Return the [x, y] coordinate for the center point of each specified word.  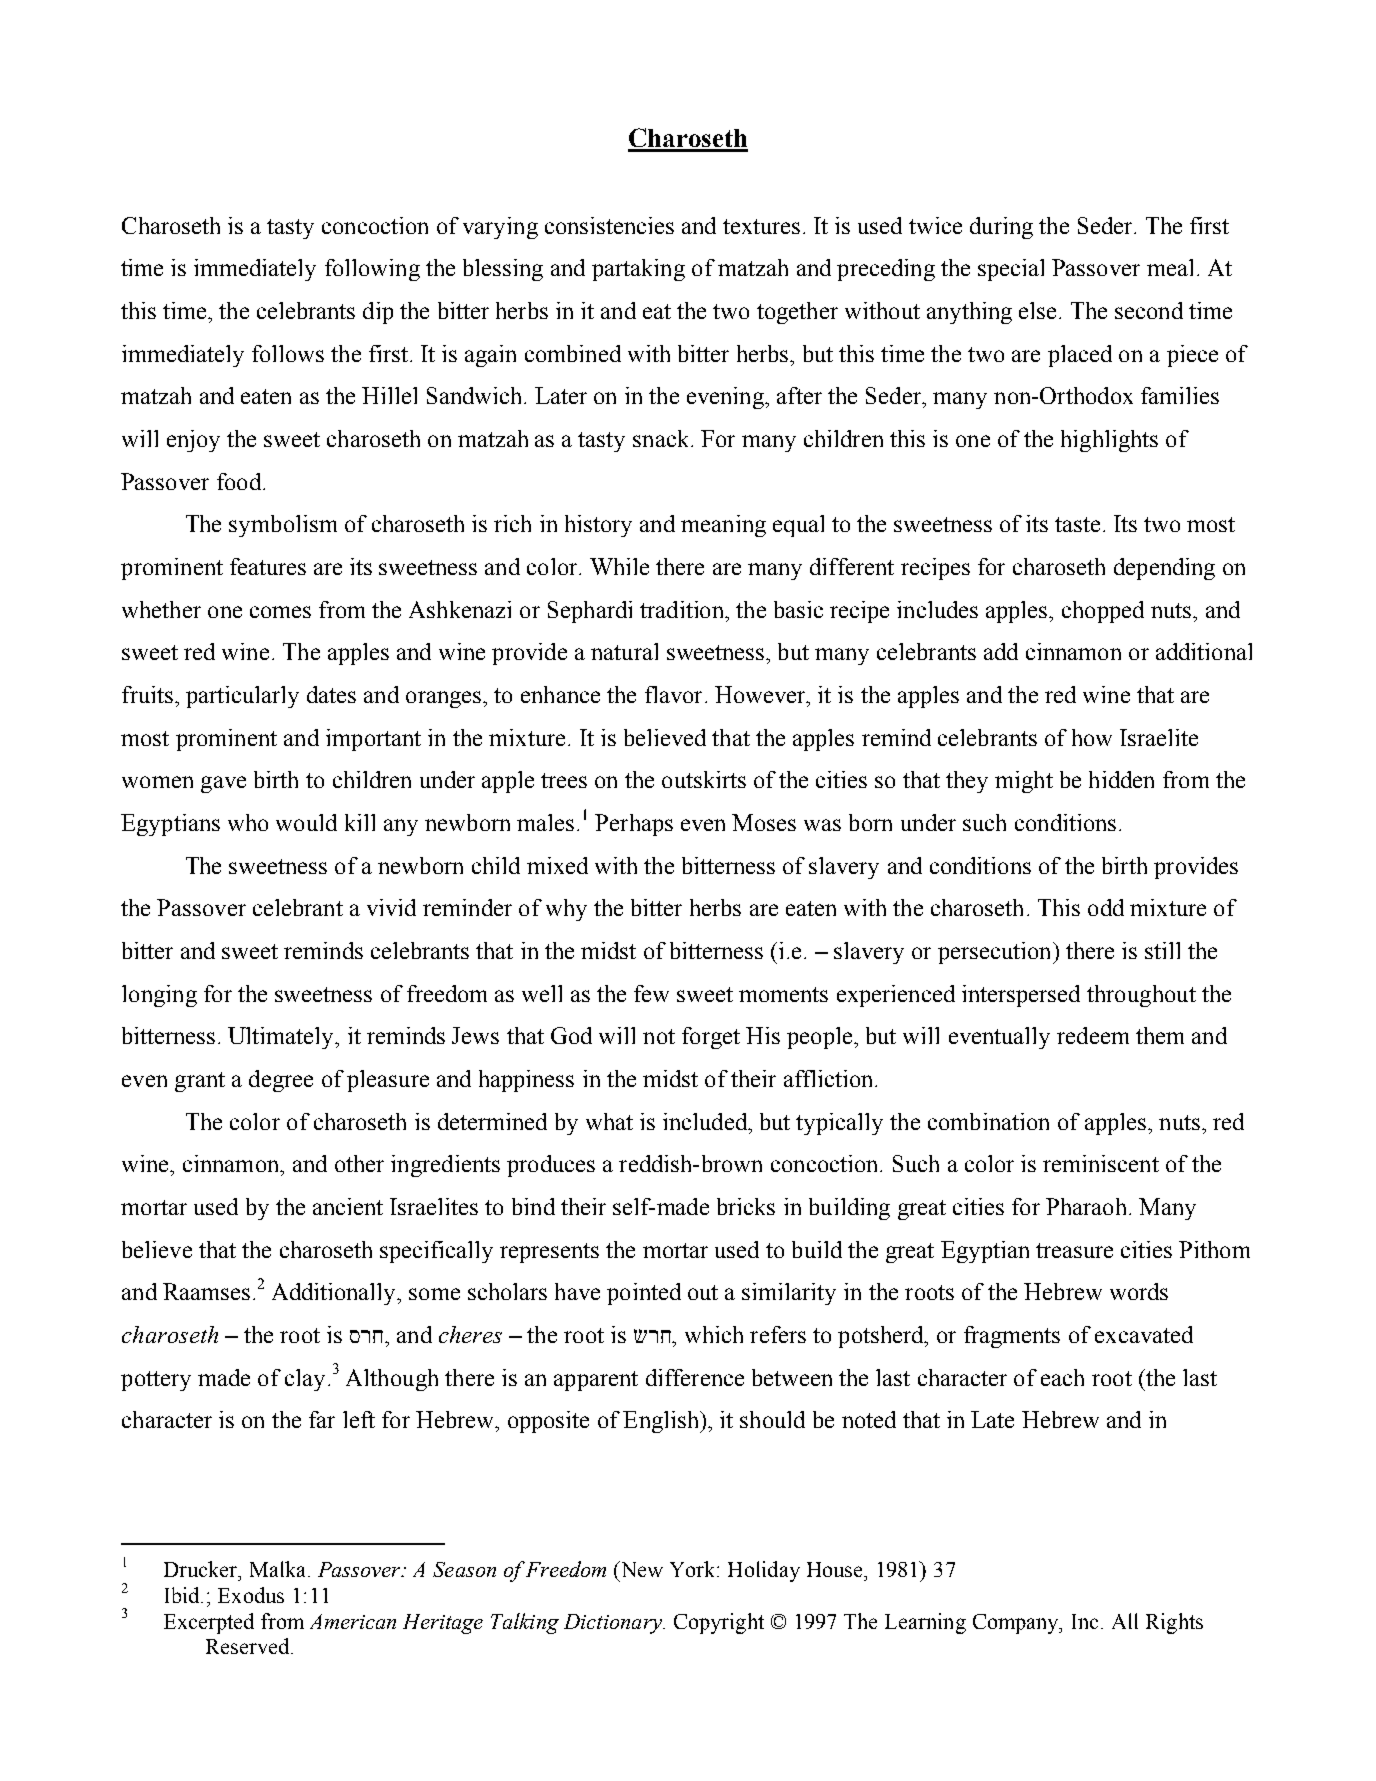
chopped [1103, 612]
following [372, 270]
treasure [1074, 1250]
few [651, 993]
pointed [644, 1294]
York [694, 1569]
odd [1106, 907]
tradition [683, 609]
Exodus [251, 1595]
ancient [348, 1206]
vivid [391, 907]
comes [280, 612]
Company [1017, 1624]
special [1011, 270]
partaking [638, 270]
